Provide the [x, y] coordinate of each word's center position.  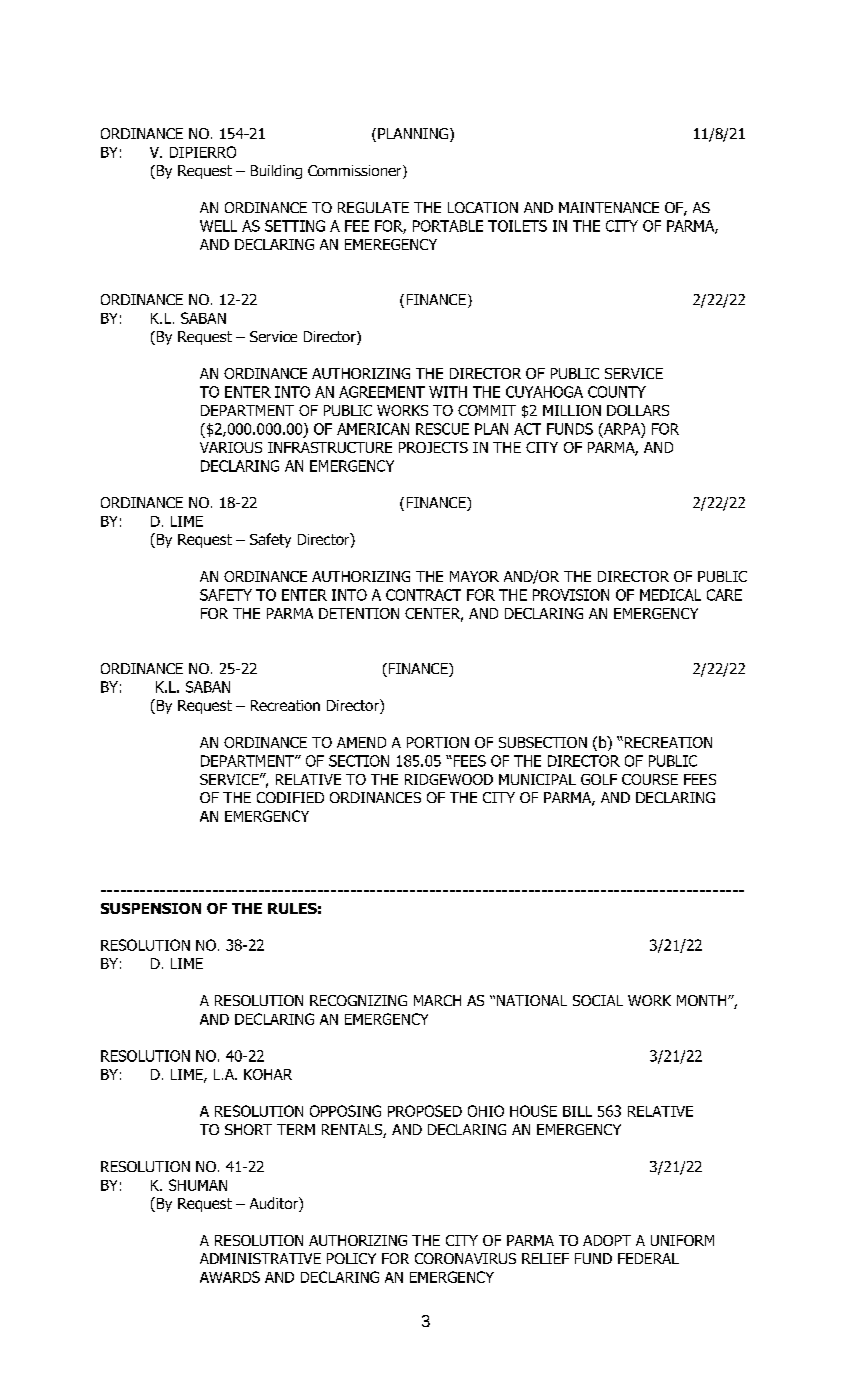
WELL [218, 226]
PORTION [438, 742]
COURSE [650, 779]
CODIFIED [290, 797]
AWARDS [230, 1277]
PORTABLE [448, 226]
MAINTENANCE [609, 207]
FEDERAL [648, 1258]
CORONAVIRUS [465, 1258]
